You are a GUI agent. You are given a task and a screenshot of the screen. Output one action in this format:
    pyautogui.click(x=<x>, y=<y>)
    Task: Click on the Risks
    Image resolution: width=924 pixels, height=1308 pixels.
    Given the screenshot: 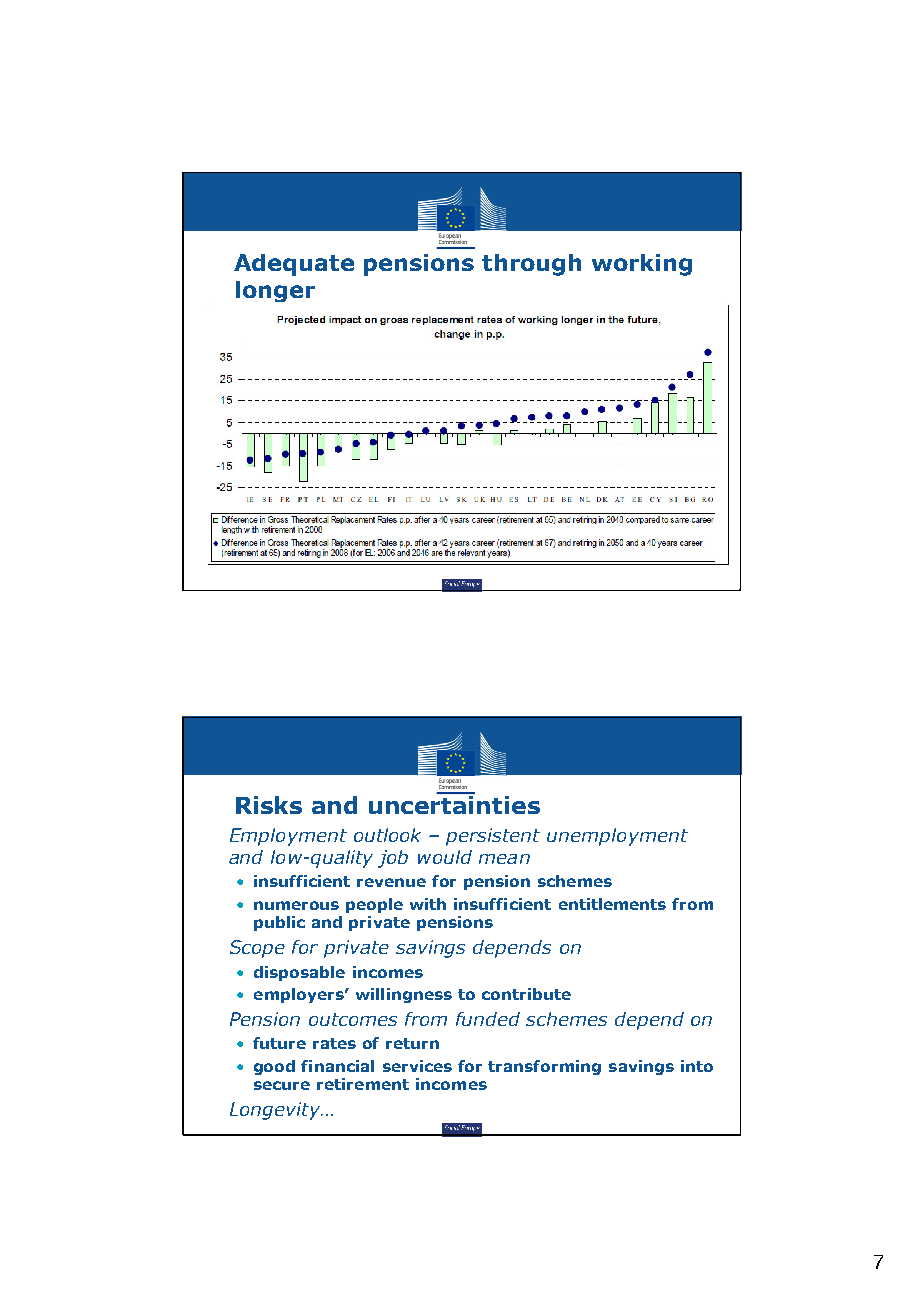 What is the action you would take?
    pyautogui.click(x=269, y=805)
